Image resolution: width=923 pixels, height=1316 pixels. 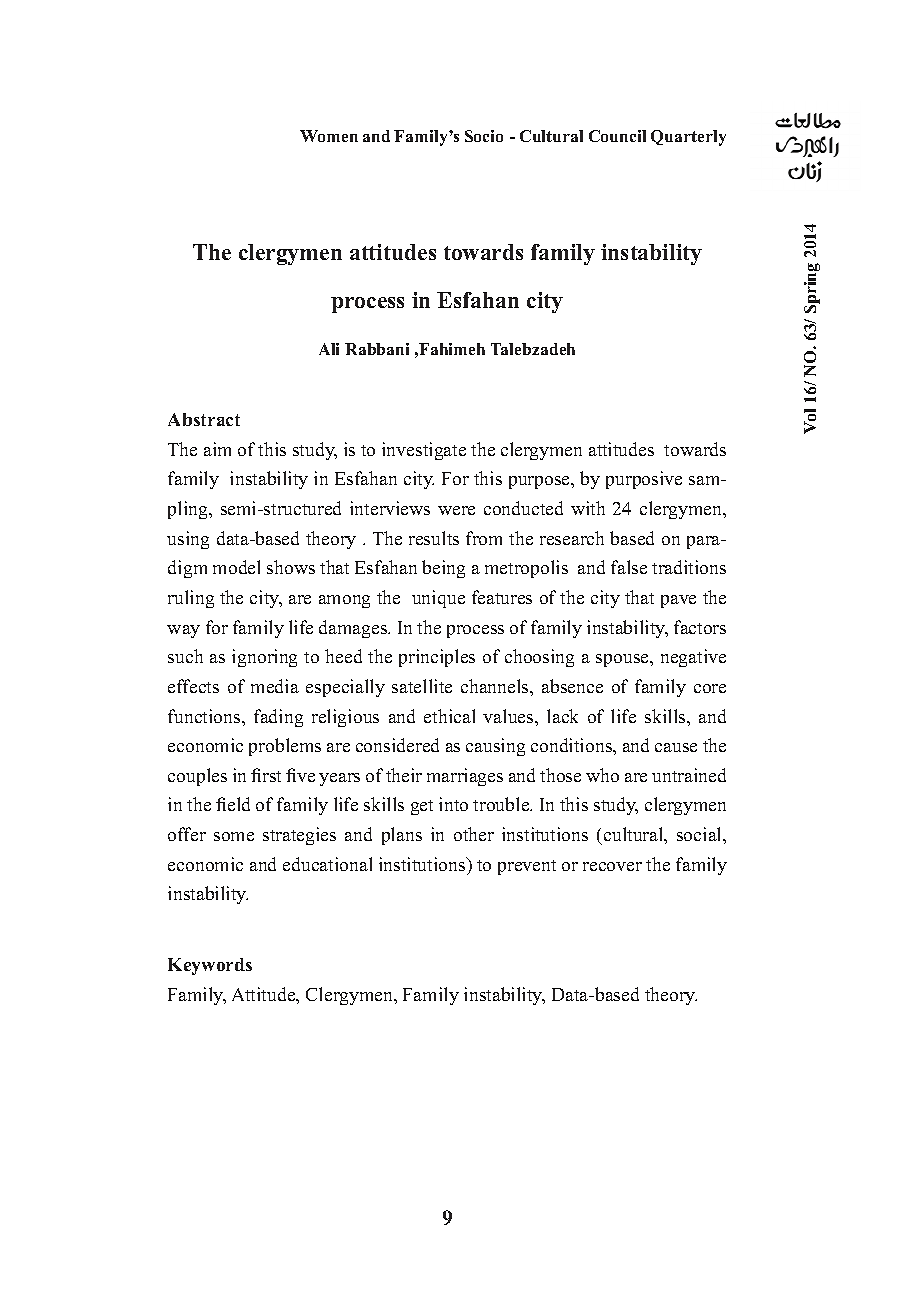 I want to click on shows, so click(x=291, y=567).
